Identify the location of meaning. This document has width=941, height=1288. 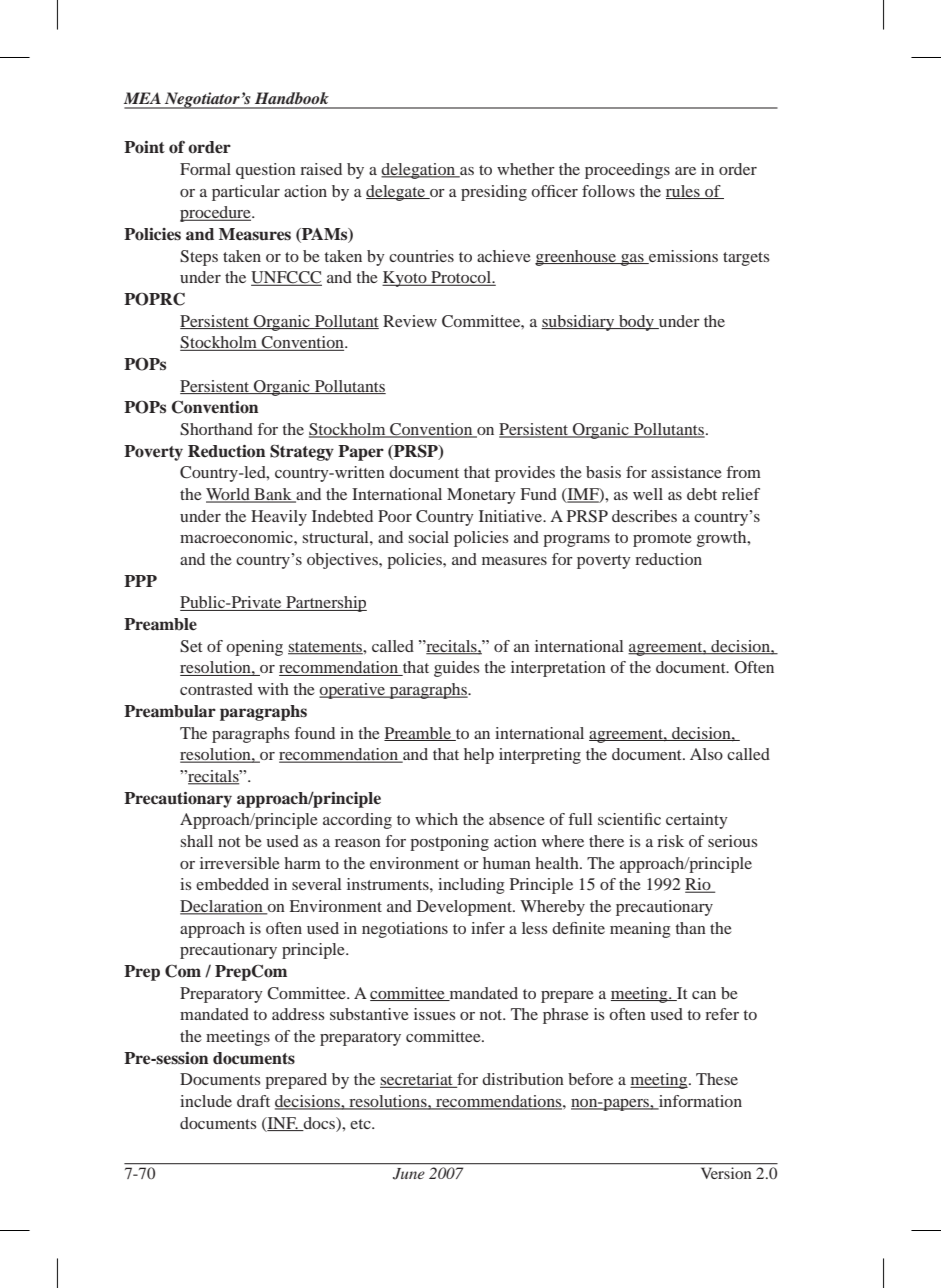
(640, 930).
